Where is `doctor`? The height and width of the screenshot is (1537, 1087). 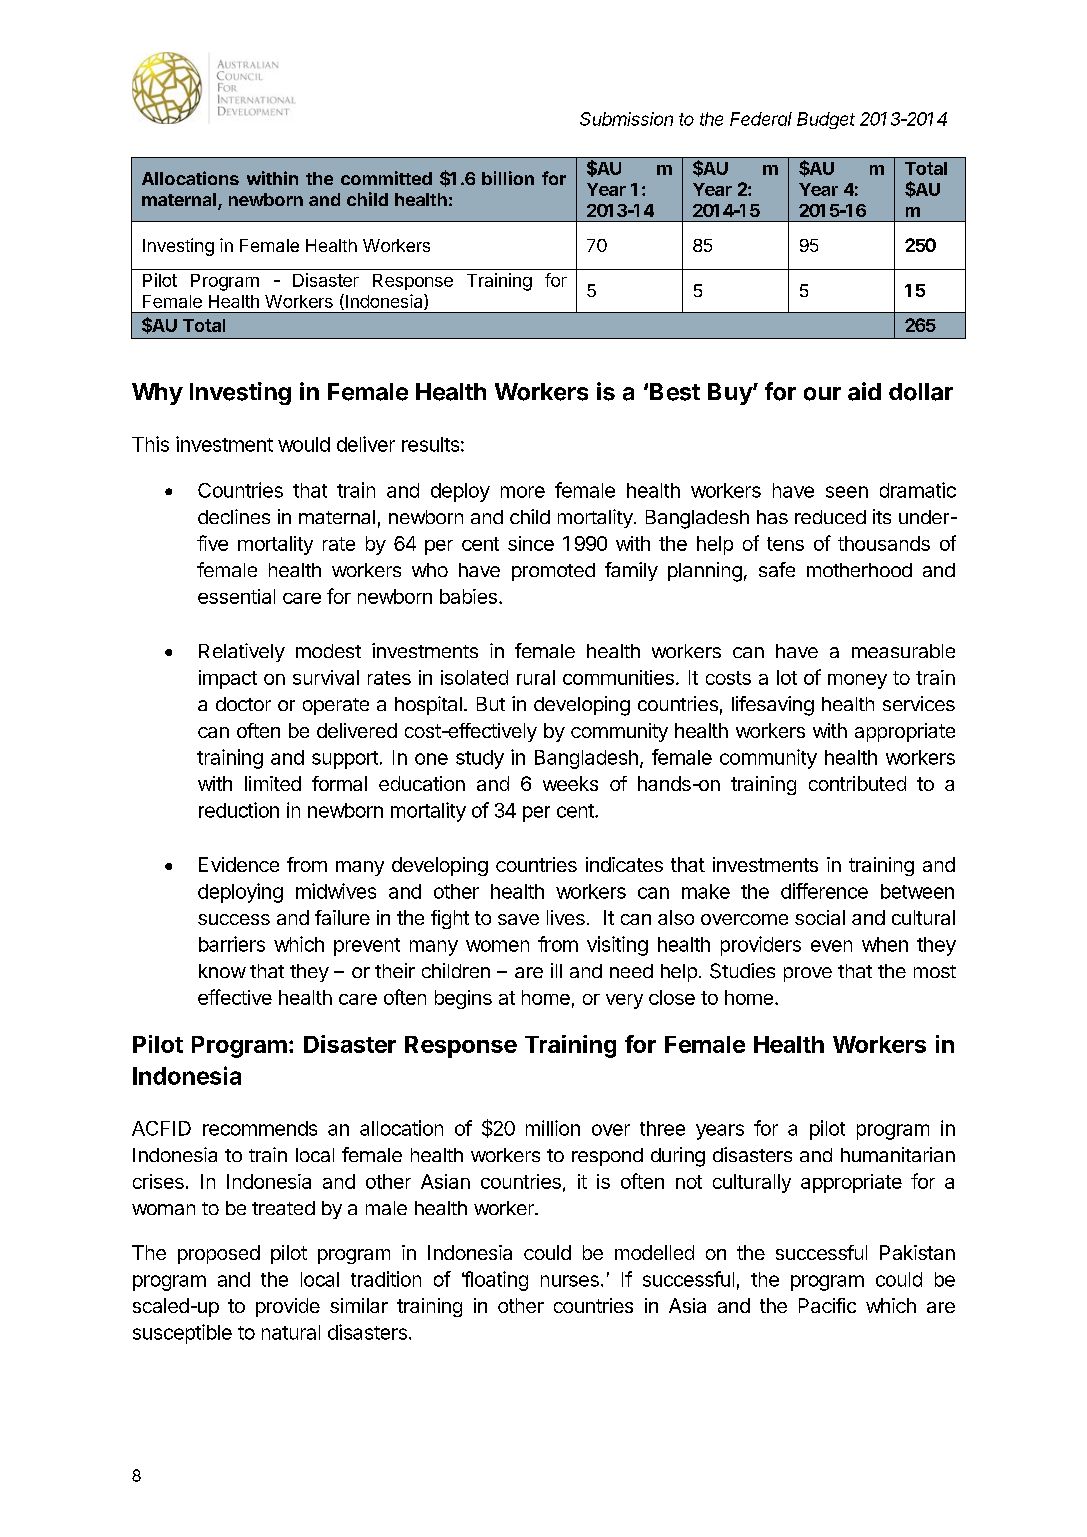 doctor is located at coordinates (243, 704).
